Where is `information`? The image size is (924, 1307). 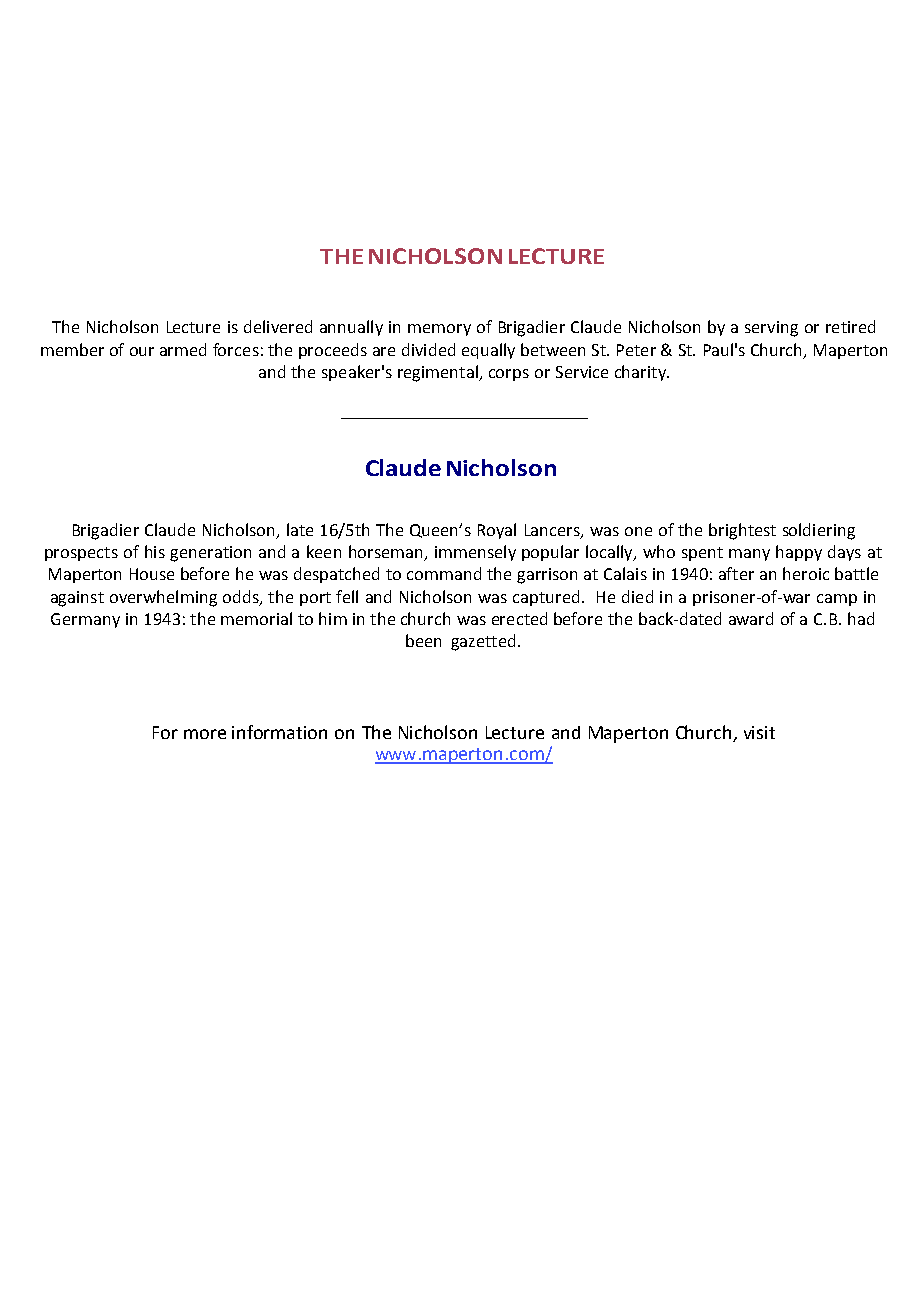
information is located at coordinates (279, 732).
